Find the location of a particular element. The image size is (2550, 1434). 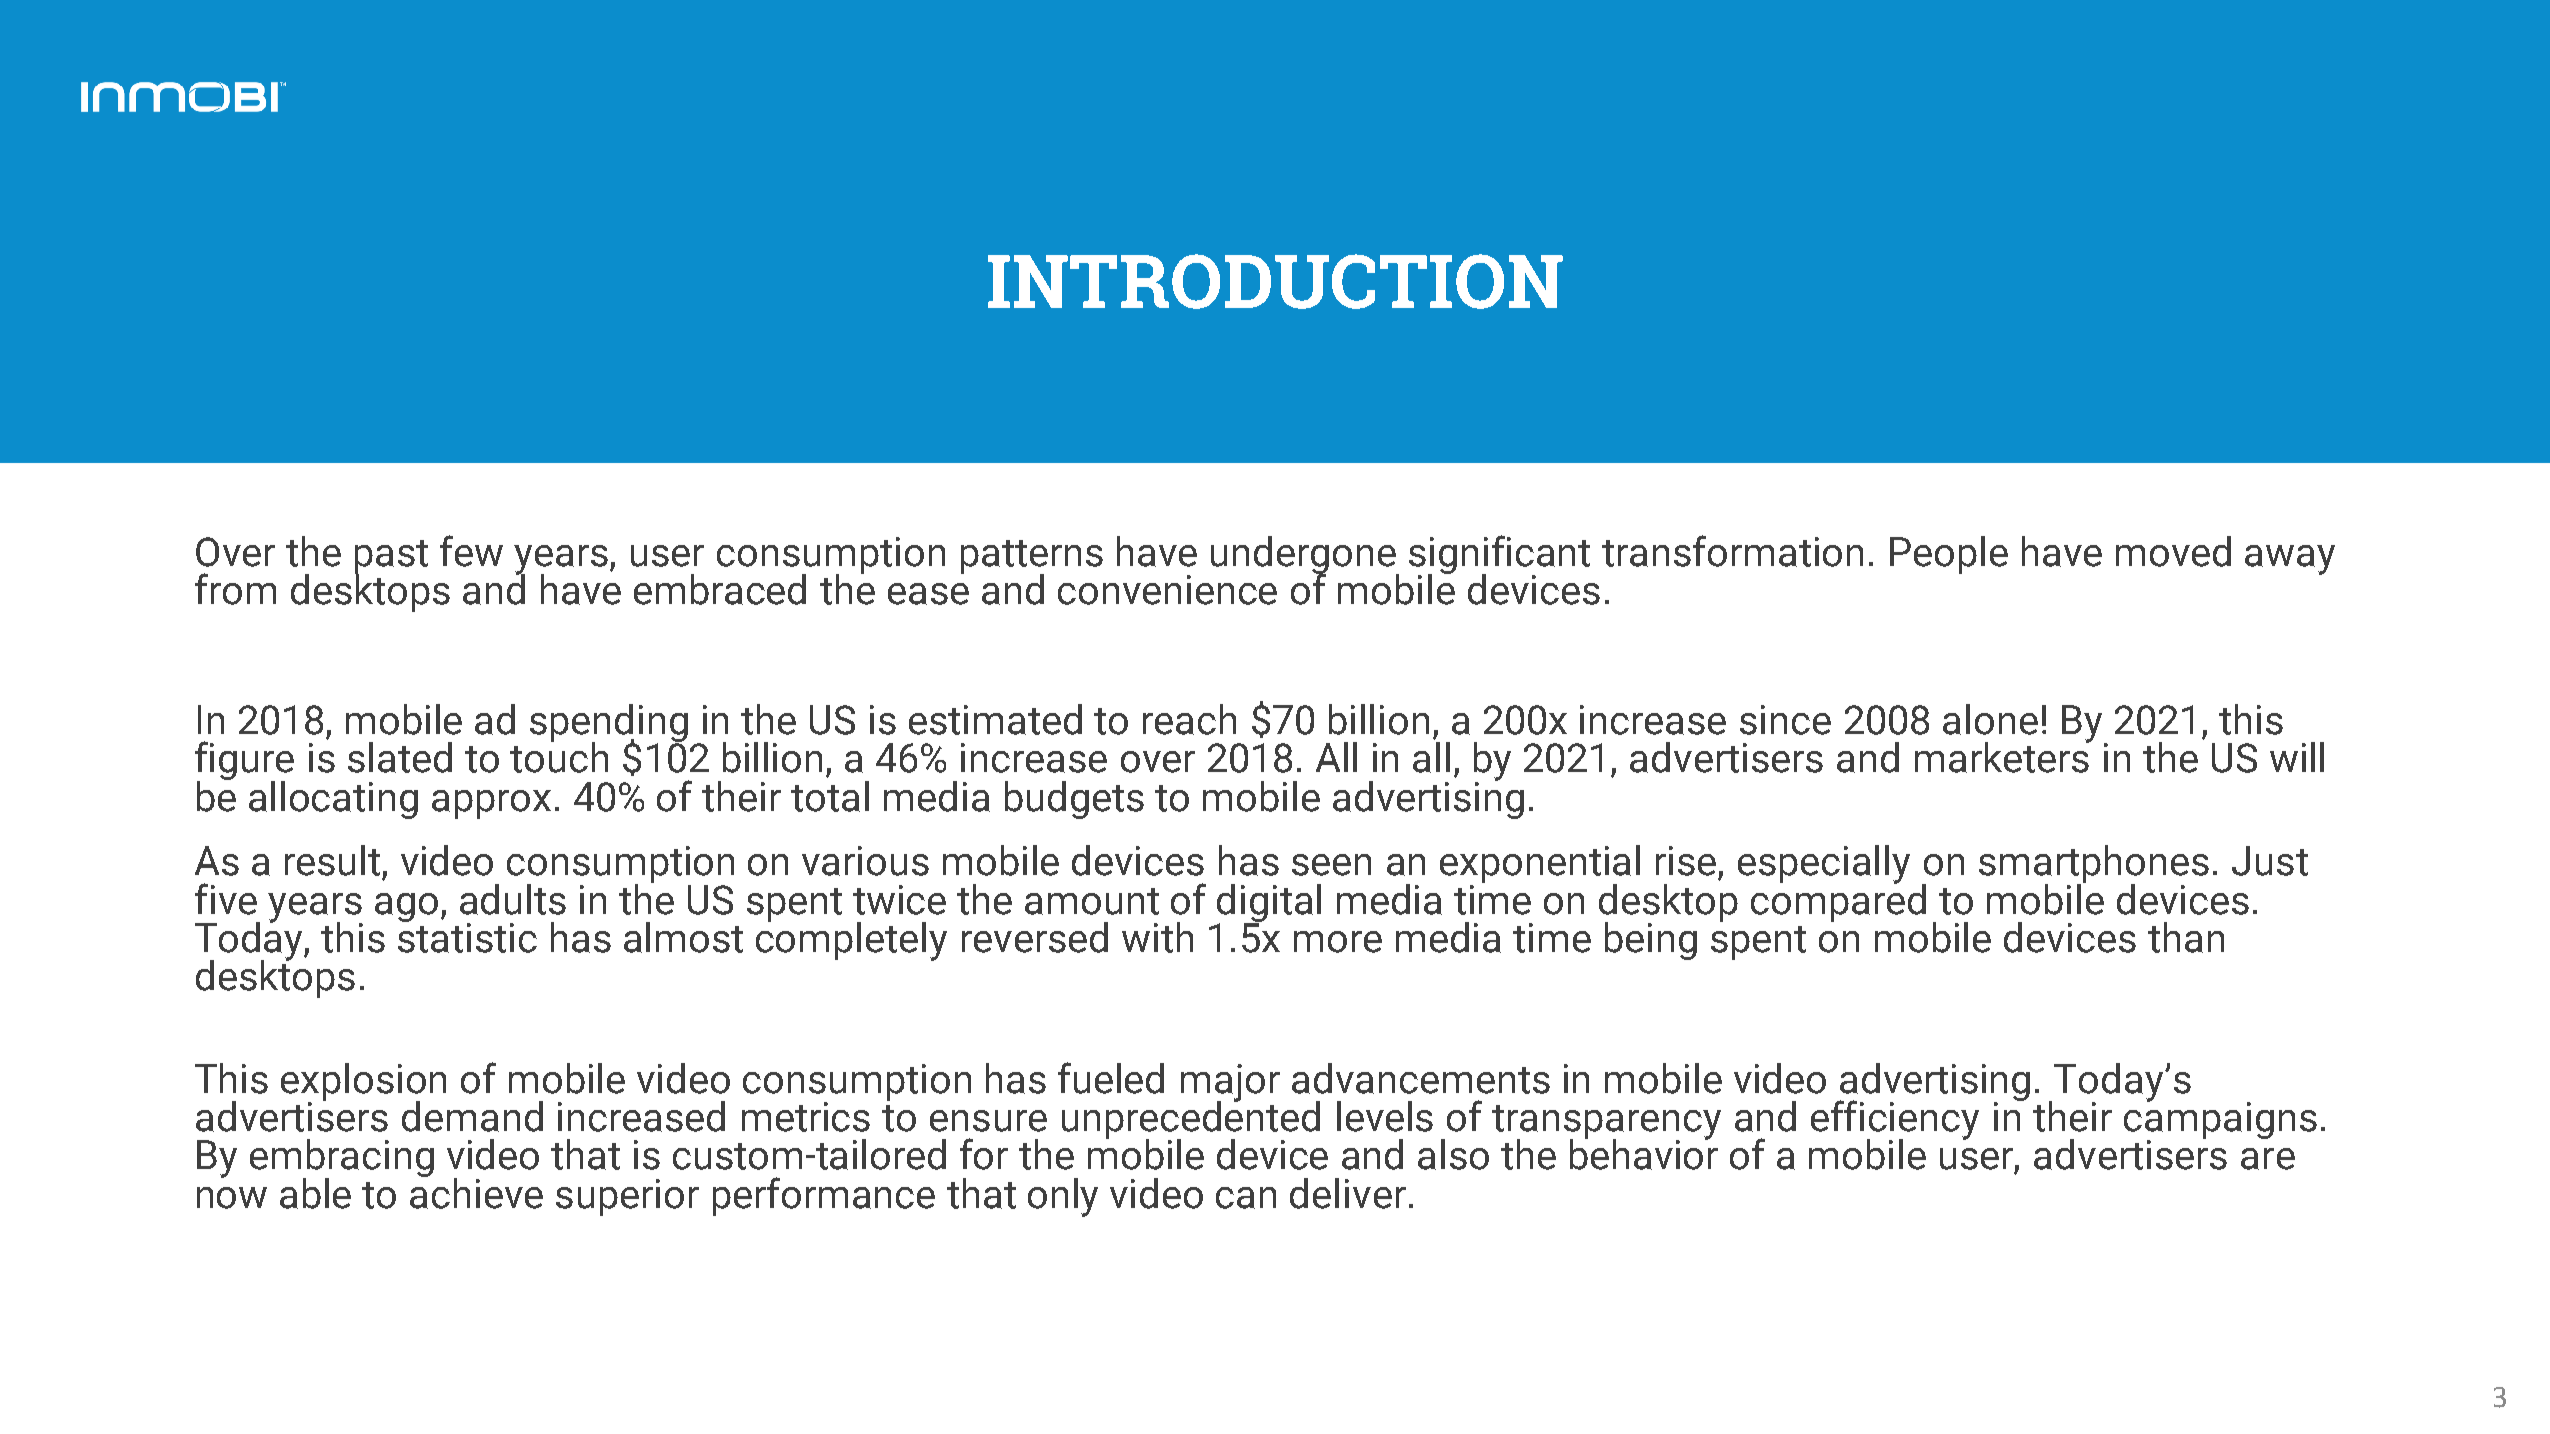

efficiency is located at coordinates (1895, 1121).
